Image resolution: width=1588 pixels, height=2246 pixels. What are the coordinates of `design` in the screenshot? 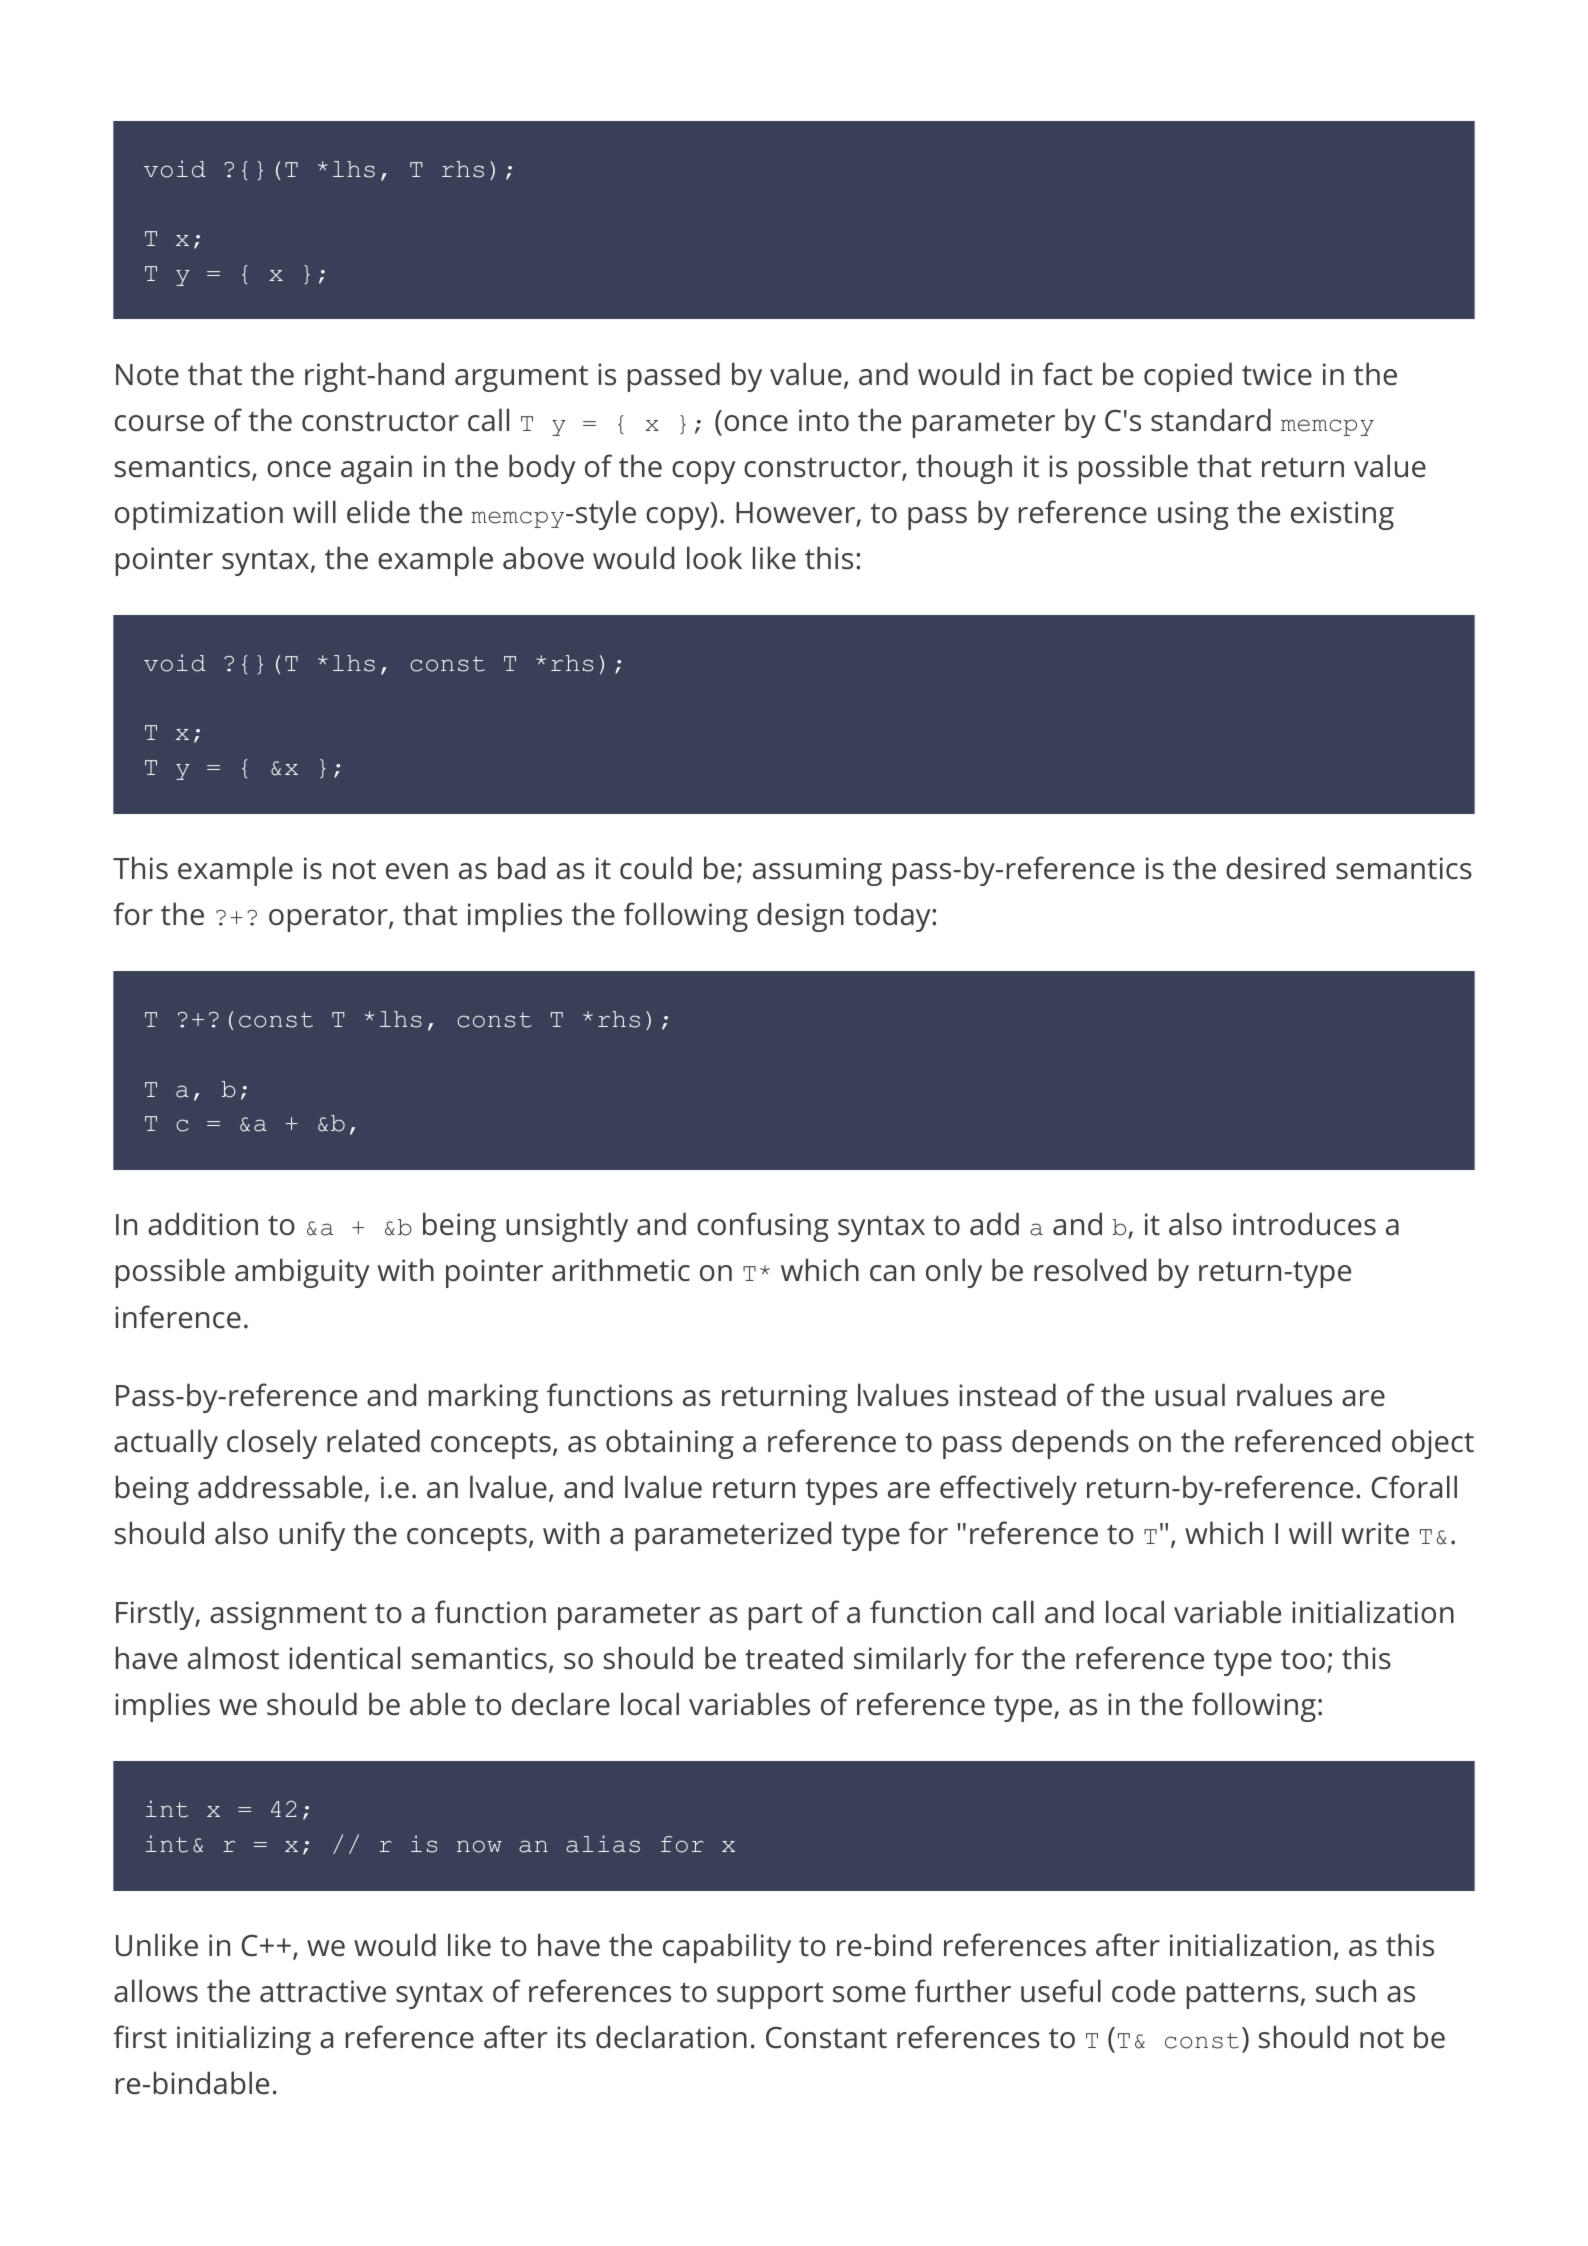 It's located at (800, 917).
